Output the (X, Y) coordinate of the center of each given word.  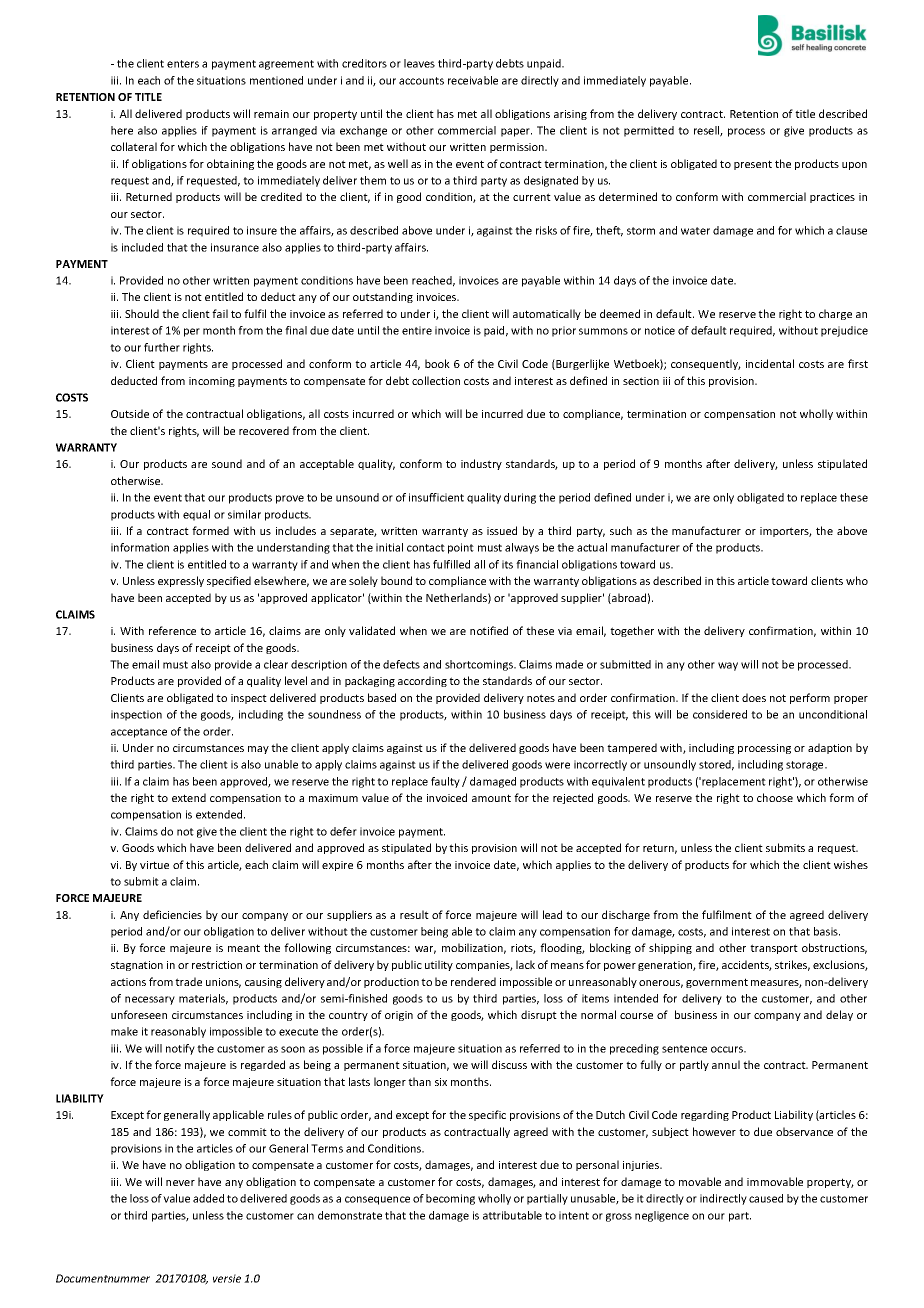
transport (774, 949)
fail (220, 313)
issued (502, 530)
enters (183, 64)
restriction (217, 965)
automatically (547, 314)
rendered (473, 981)
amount (491, 798)
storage (806, 766)
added (208, 1198)
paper (516, 132)
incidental (770, 363)
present (753, 165)
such (621, 530)
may (258, 750)
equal (196, 515)
